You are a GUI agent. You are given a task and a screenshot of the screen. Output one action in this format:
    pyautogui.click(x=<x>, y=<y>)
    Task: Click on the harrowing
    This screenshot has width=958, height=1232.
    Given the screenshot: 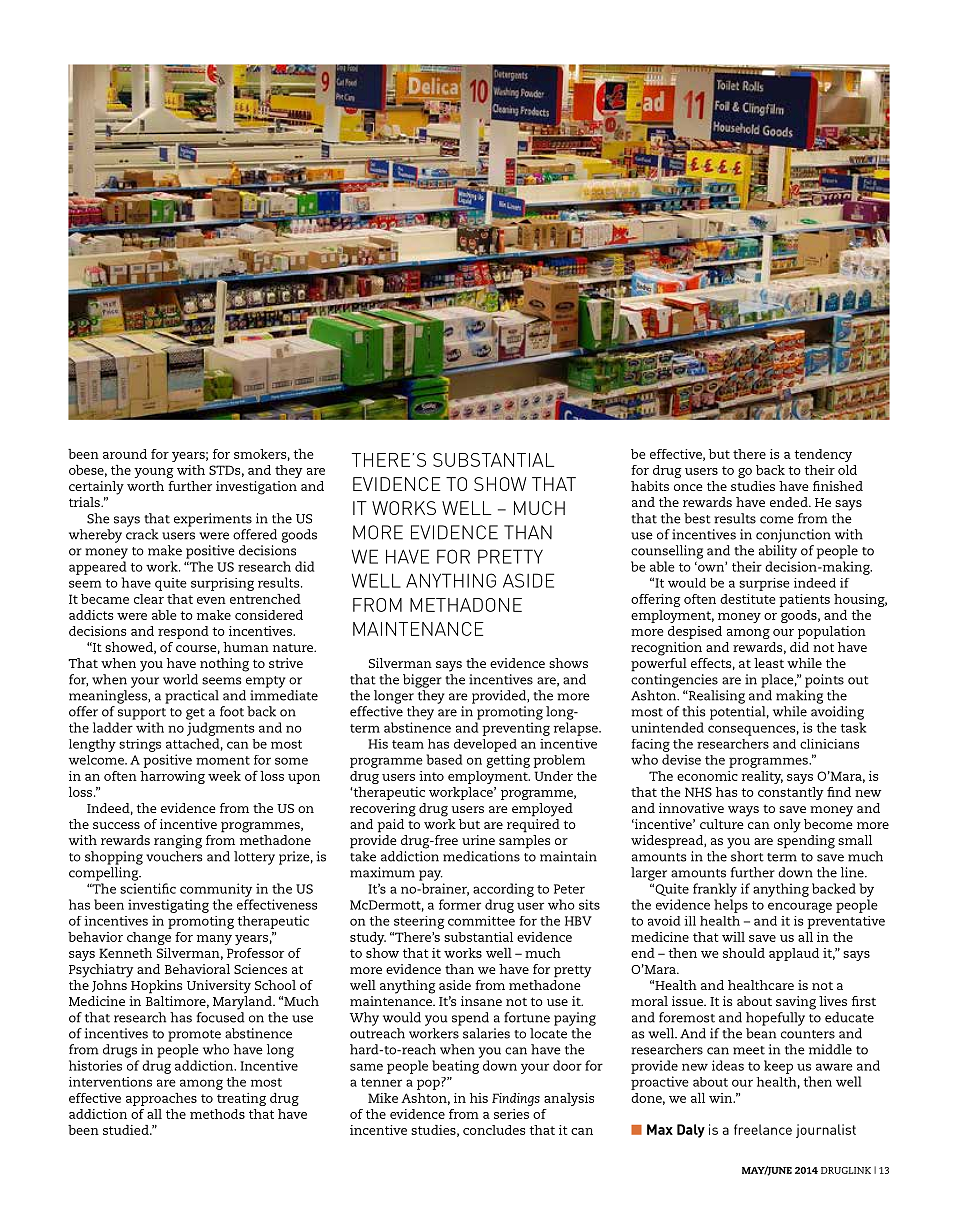 What is the action you would take?
    pyautogui.click(x=172, y=777)
